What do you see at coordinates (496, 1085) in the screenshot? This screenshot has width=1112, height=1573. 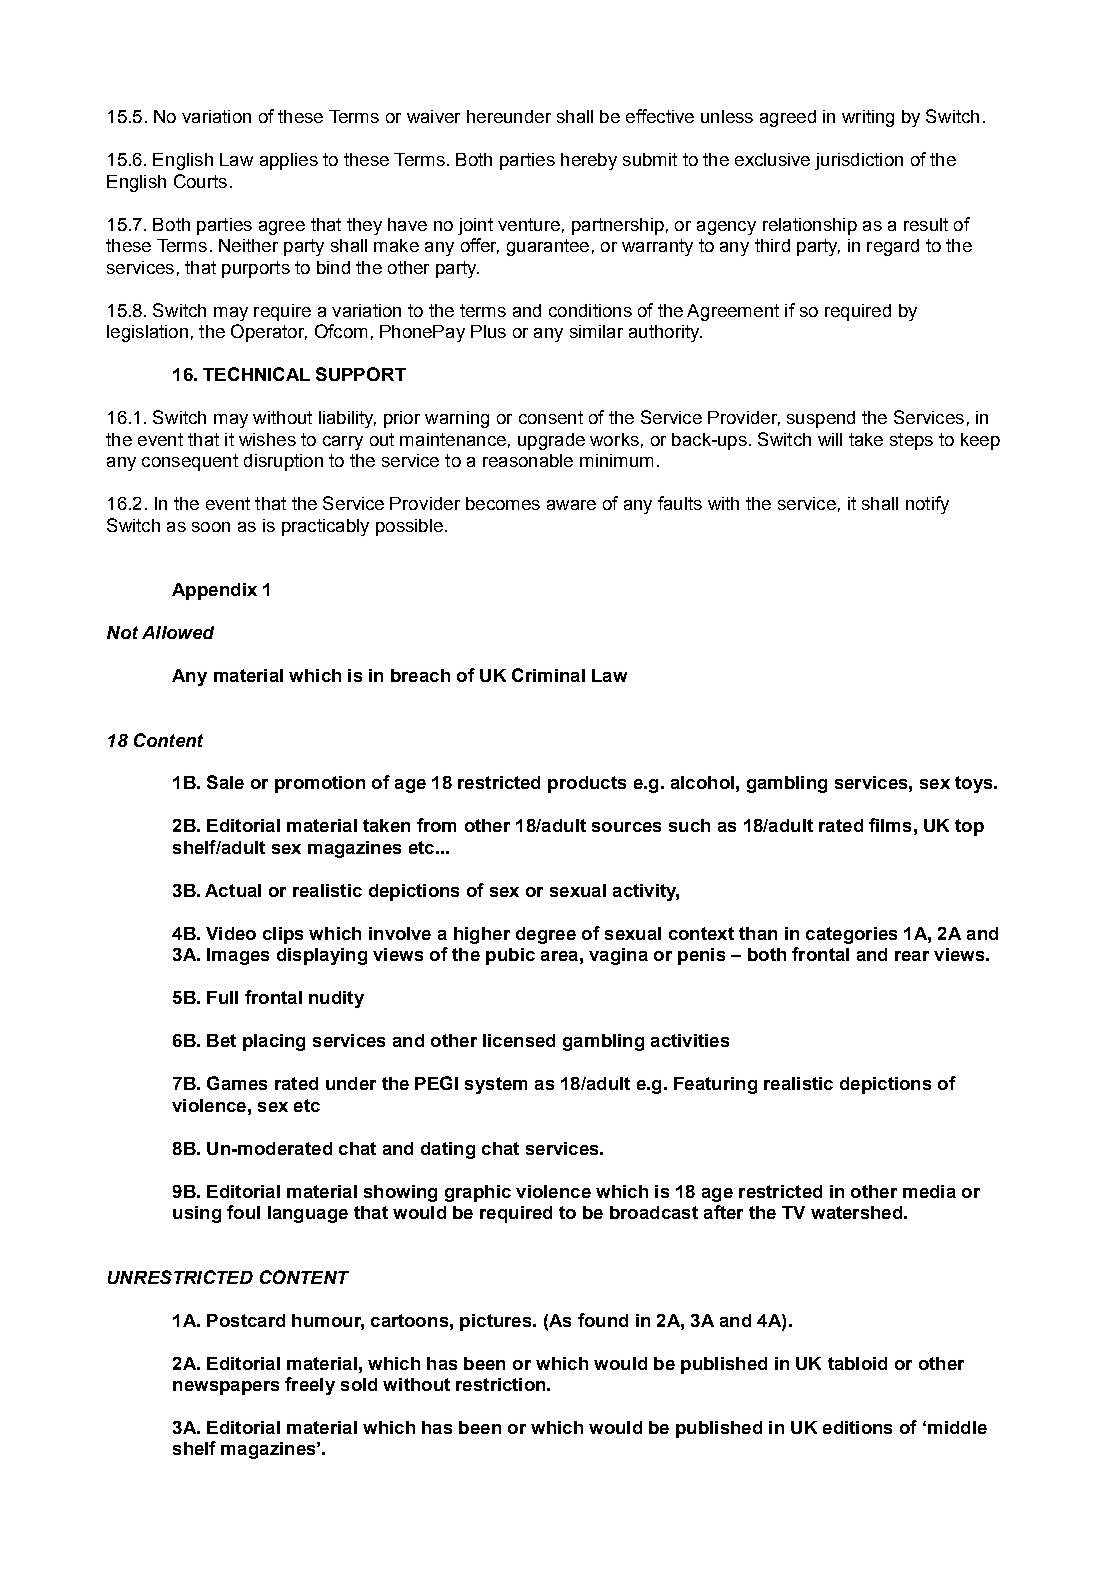 I see `system` at bounding box center [496, 1085].
